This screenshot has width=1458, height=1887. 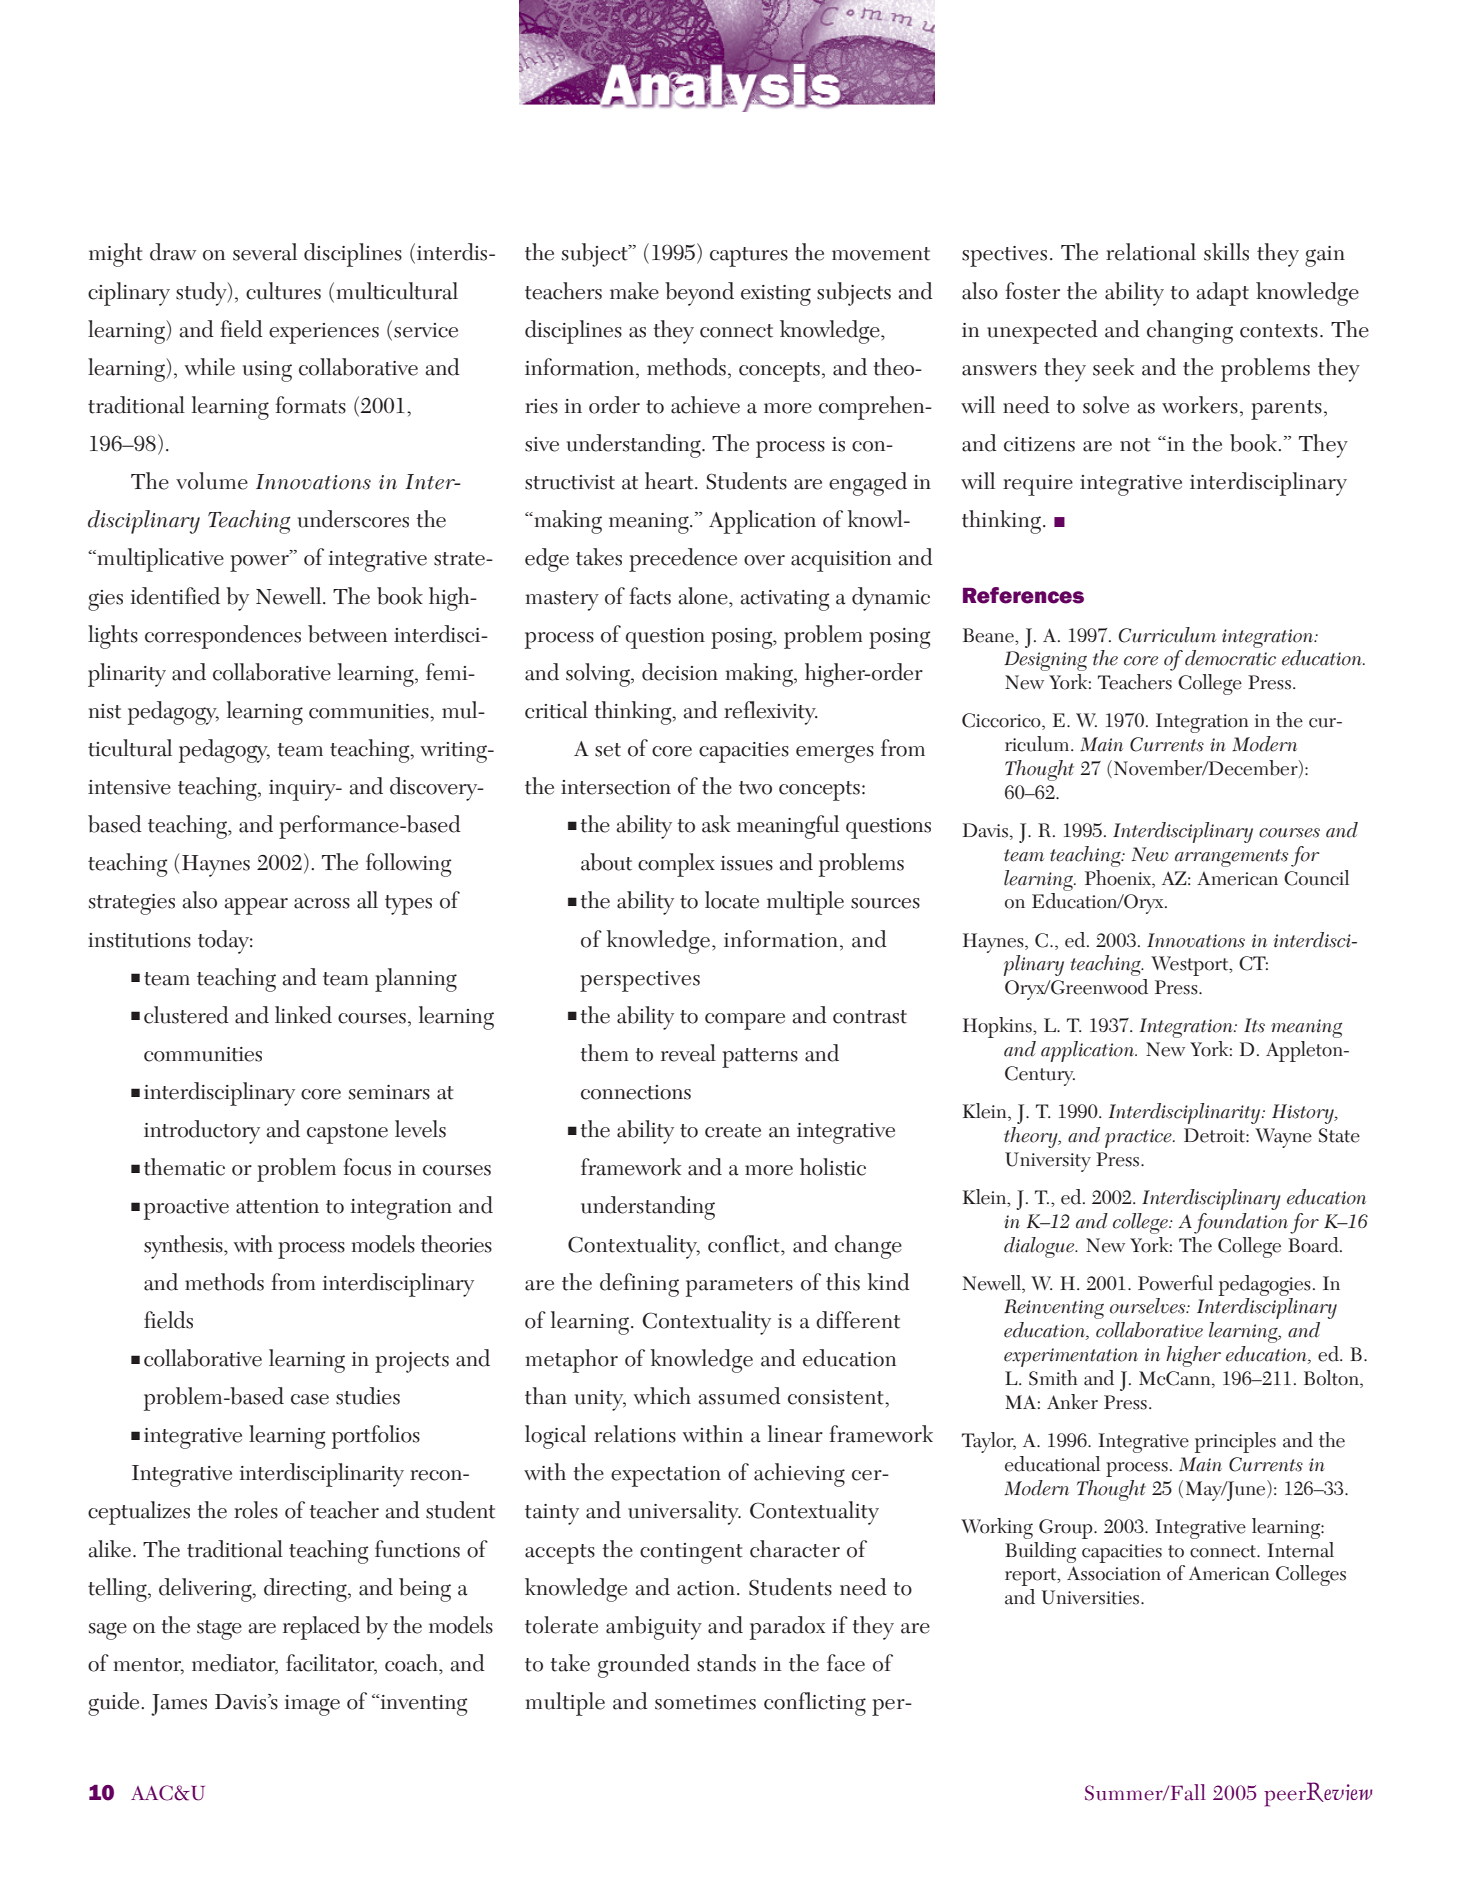 What do you see at coordinates (1092, 1597) in the screenshot?
I see `Universities` at bounding box center [1092, 1597].
